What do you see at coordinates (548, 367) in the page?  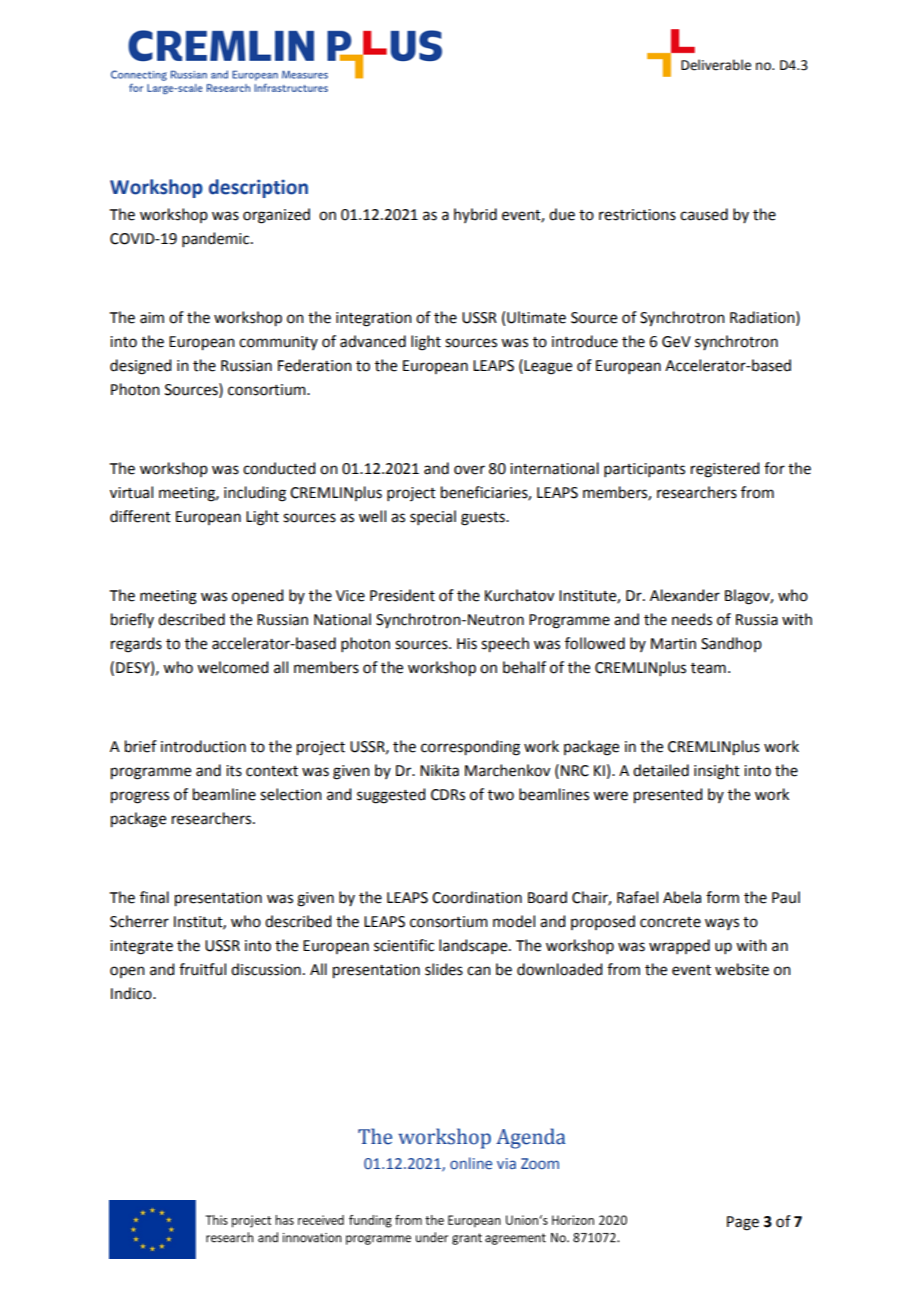 I see `League` at bounding box center [548, 367].
